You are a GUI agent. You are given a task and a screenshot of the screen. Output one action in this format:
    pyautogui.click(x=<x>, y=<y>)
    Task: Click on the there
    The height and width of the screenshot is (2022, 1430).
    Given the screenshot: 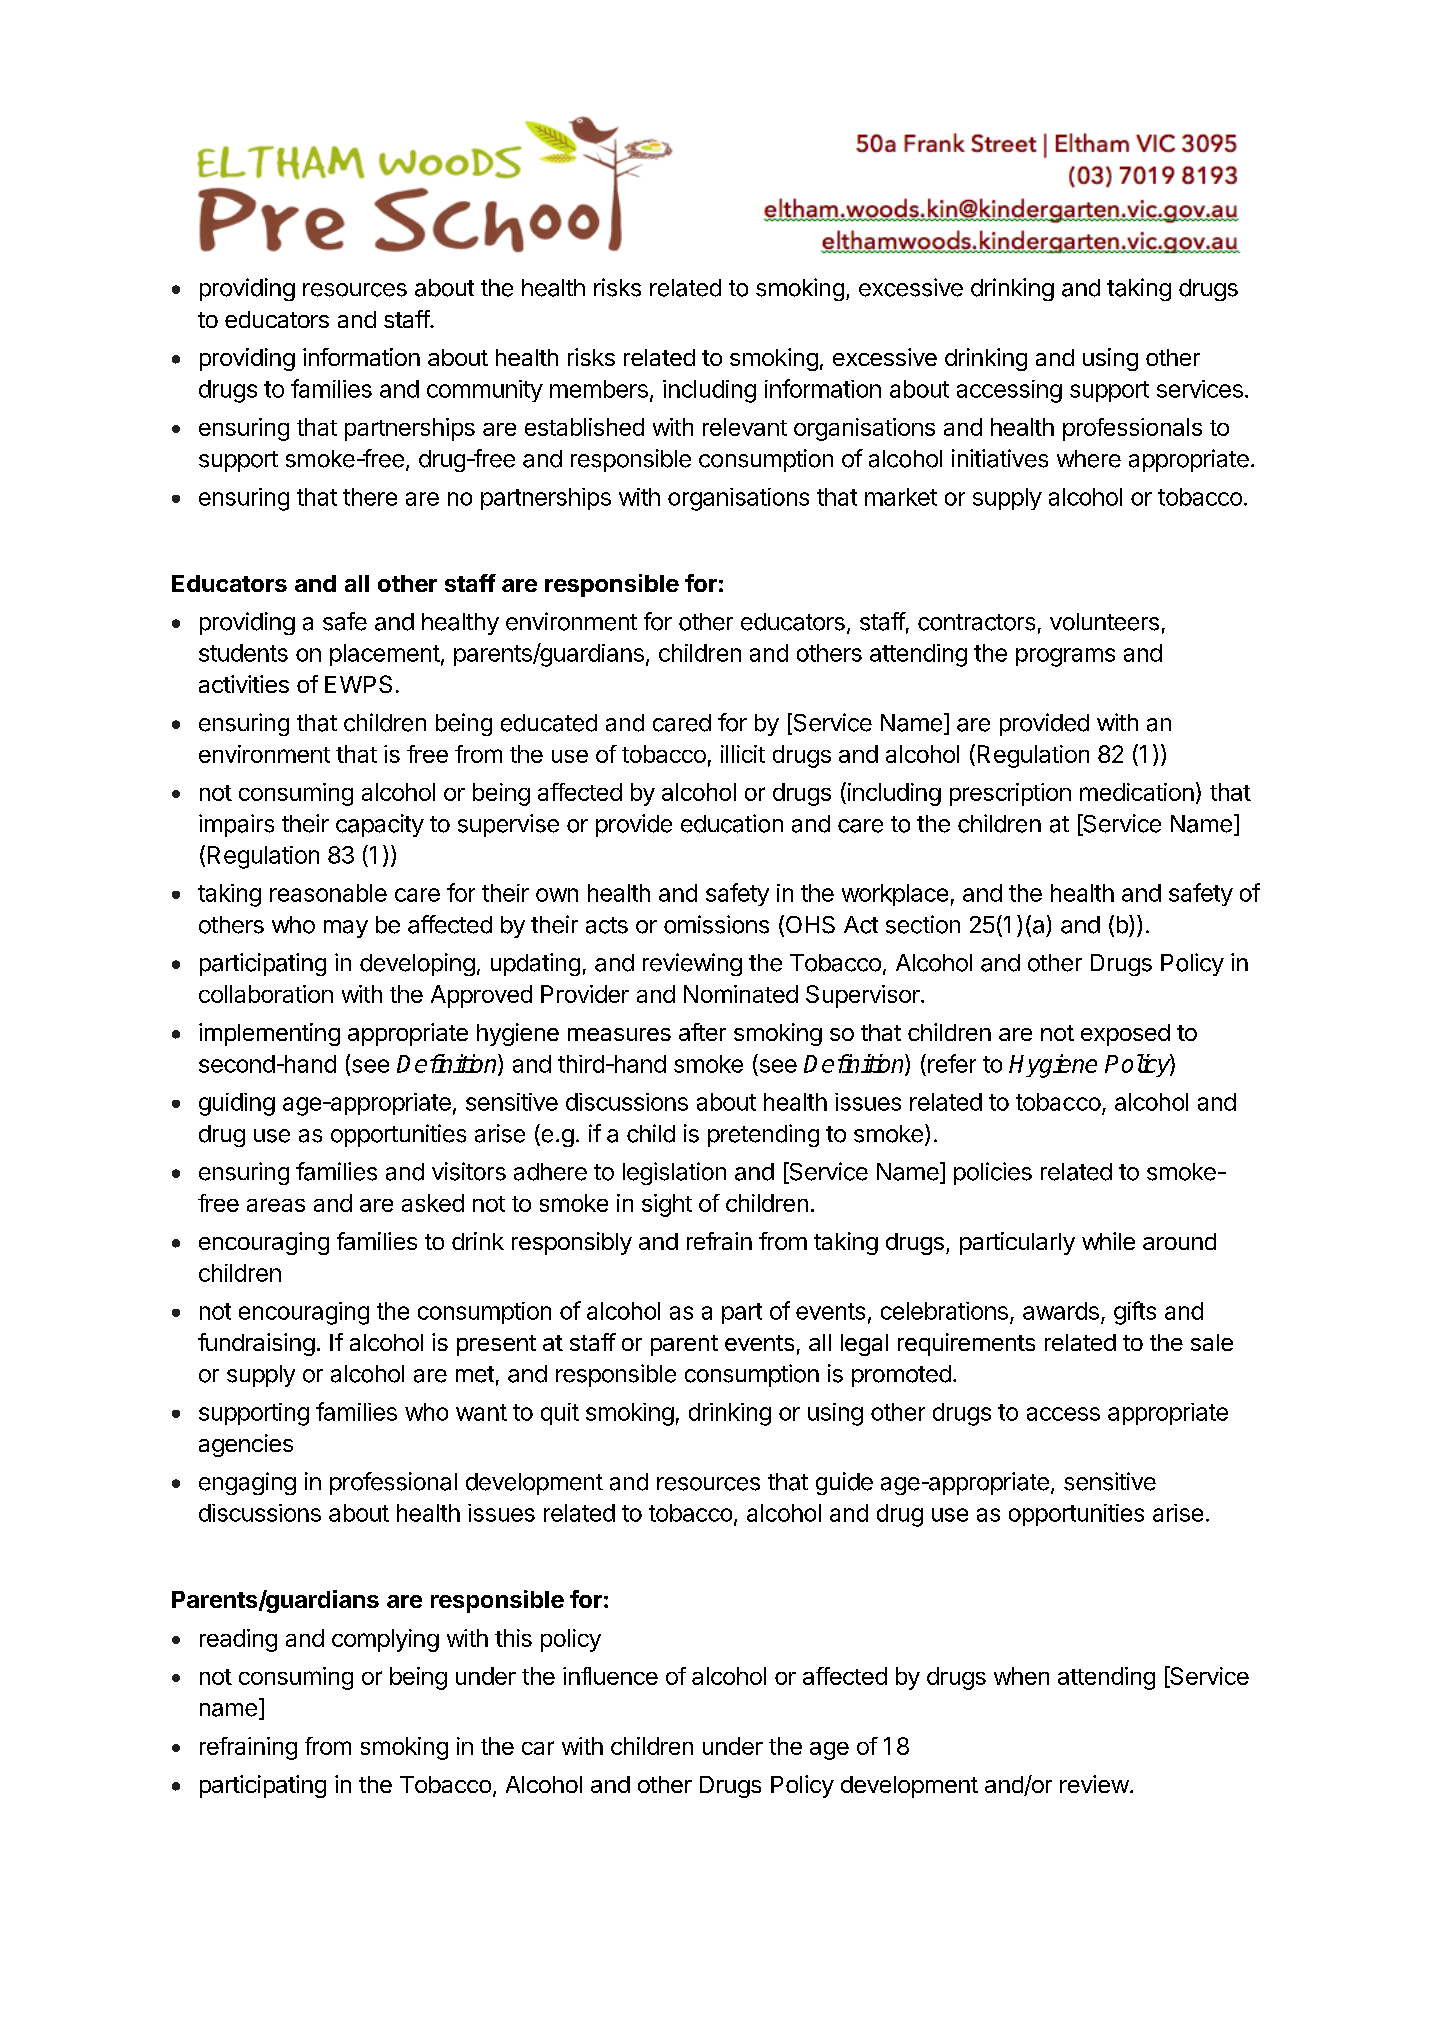 What is the action you would take?
    pyautogui.click(x=370, y=497)
